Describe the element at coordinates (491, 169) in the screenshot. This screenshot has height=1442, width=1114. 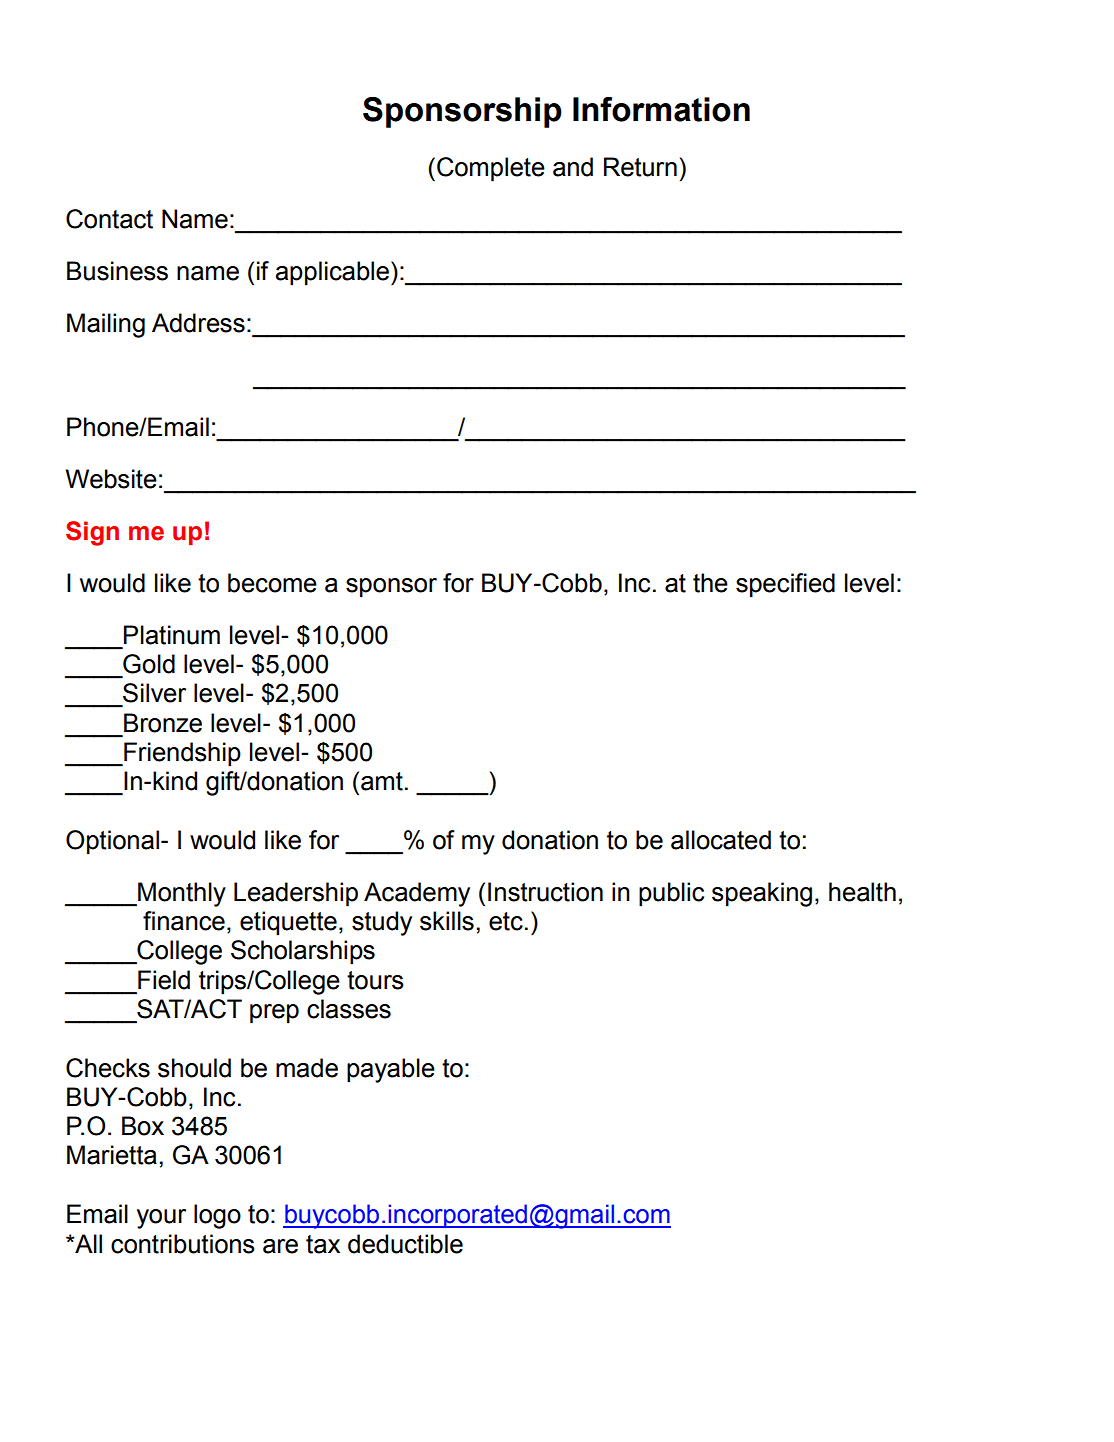
I see `Complete` at that location.
